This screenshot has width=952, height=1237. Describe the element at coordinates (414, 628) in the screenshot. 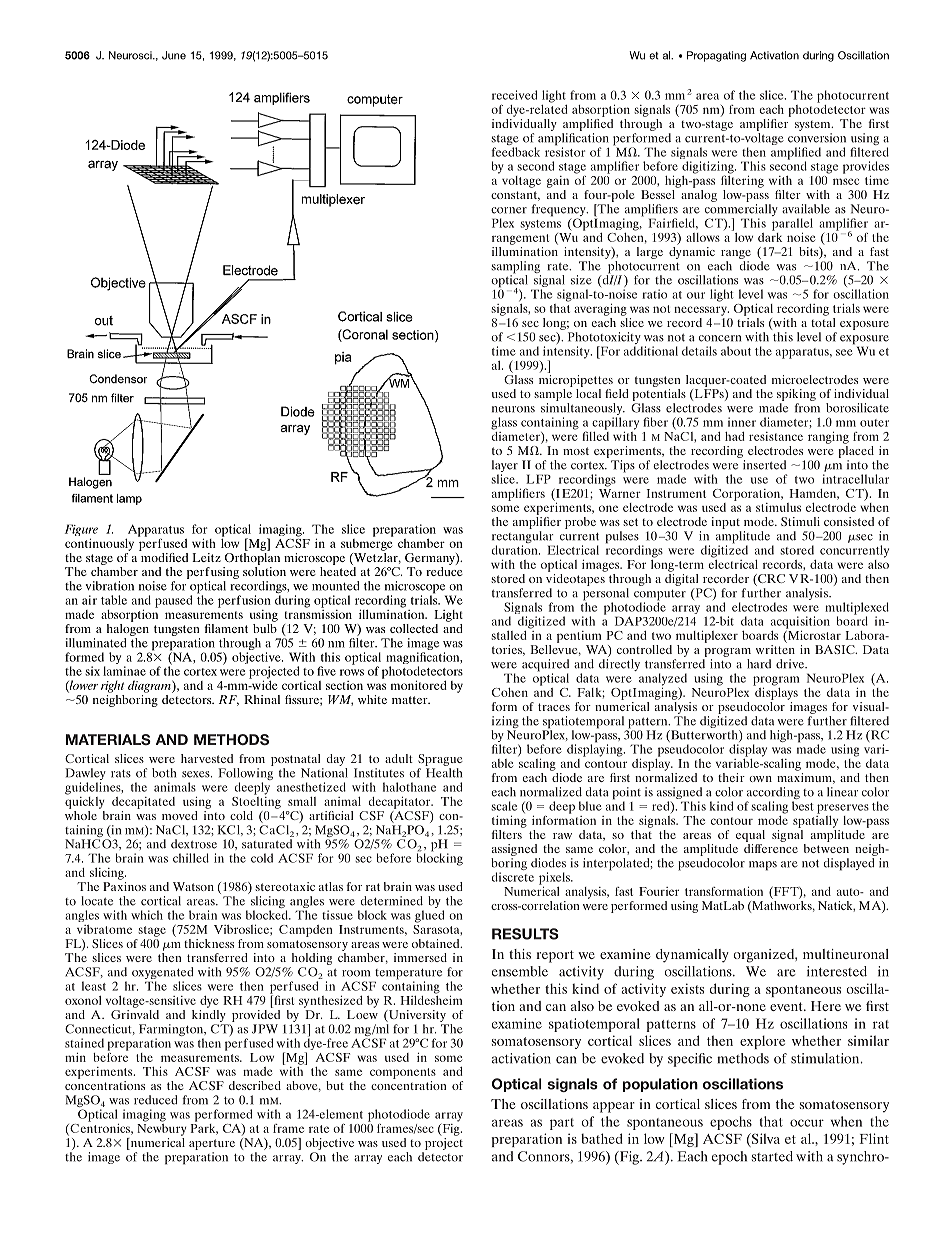

I see `collected` at that location.
